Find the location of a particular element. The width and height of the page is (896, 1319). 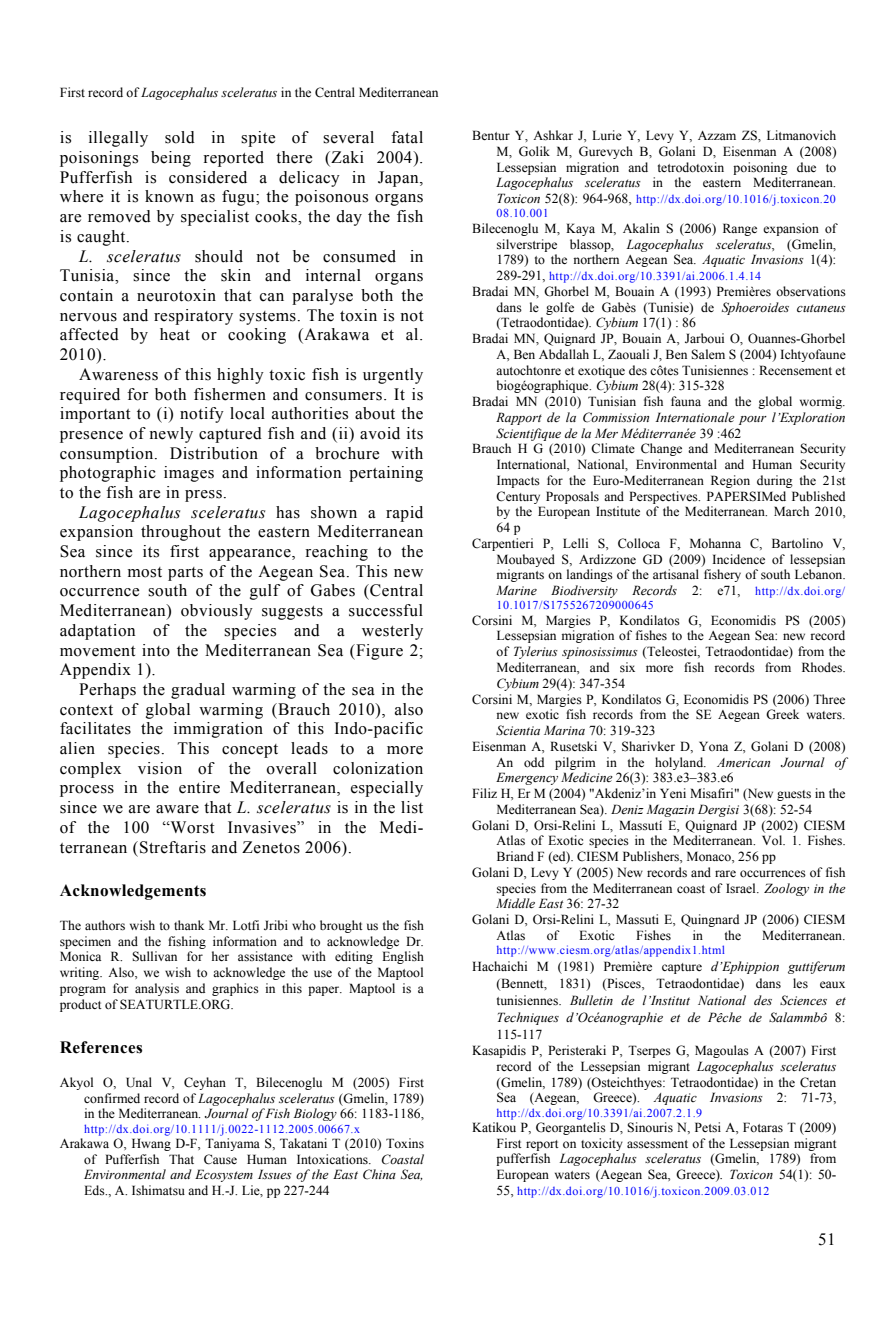

due is located at coordinates (806, 167).
